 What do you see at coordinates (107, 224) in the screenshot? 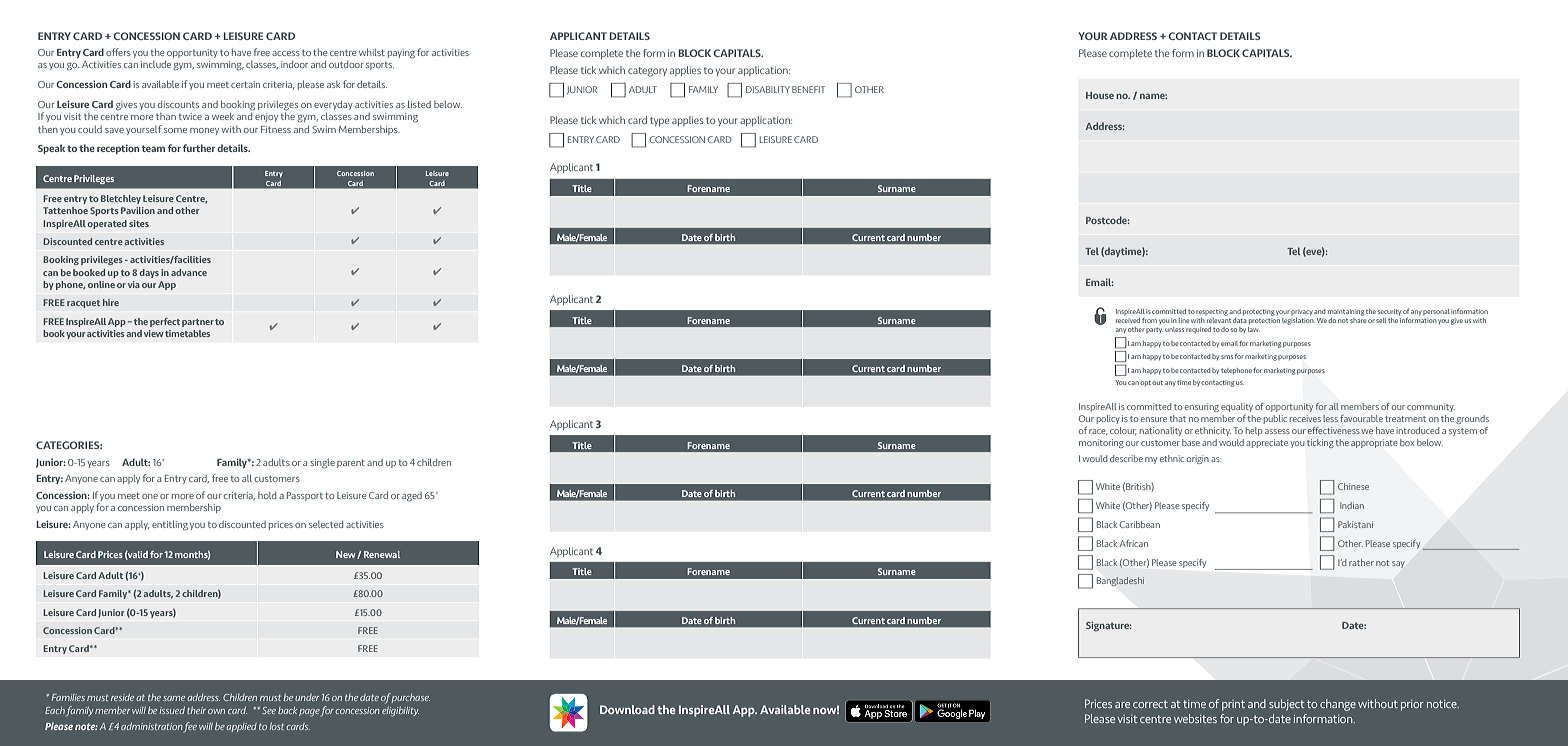
I see `operated` at bounding box center [107, 224].
